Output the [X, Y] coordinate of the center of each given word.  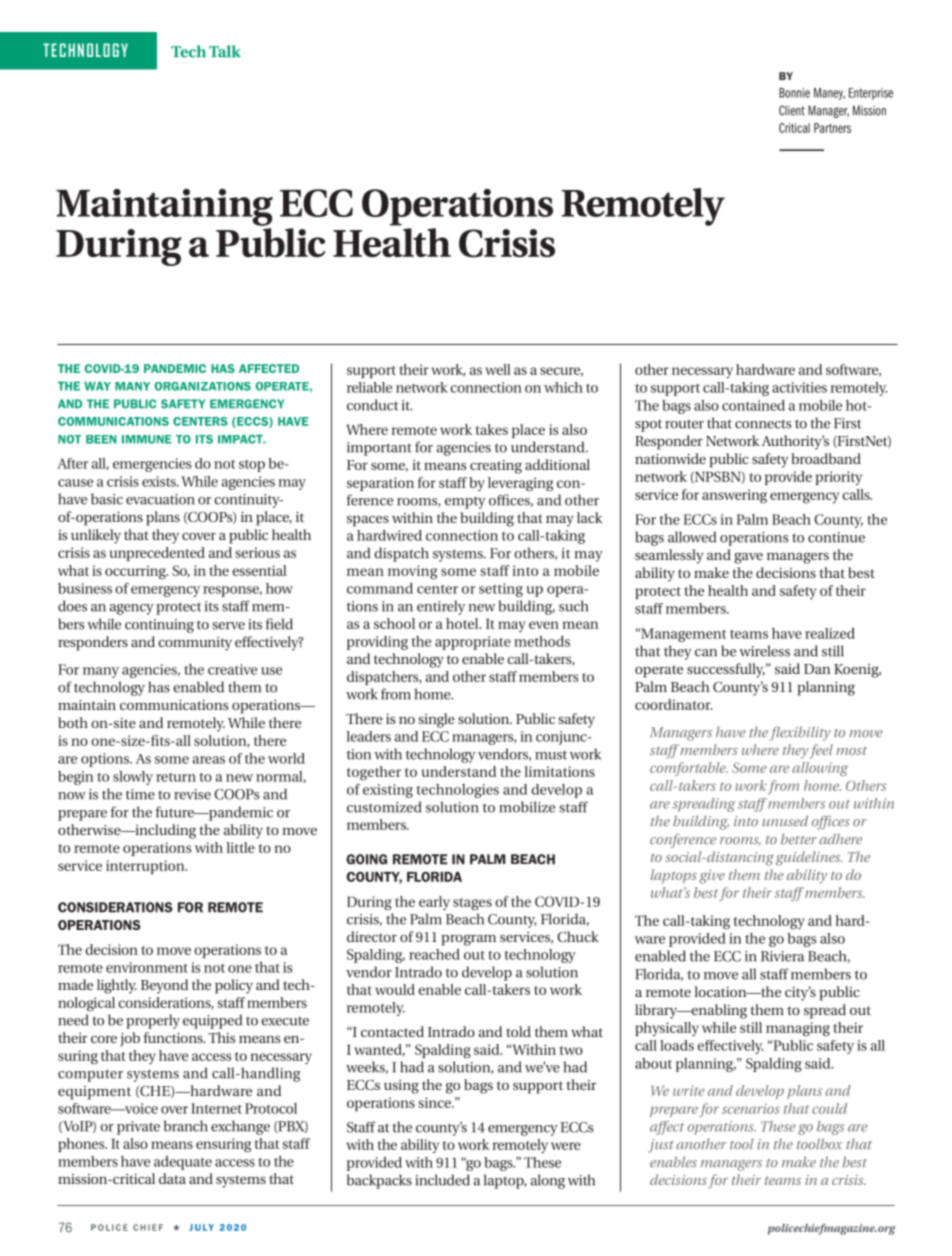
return [176, 777]
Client [792, 110]
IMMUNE [147, 439]
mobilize [527, 807]
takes [492, 429]
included [442, 1180]
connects [763, 424]
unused [785, 821]
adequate [183, 1163]
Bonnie [794, 93]
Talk [225, 51]
